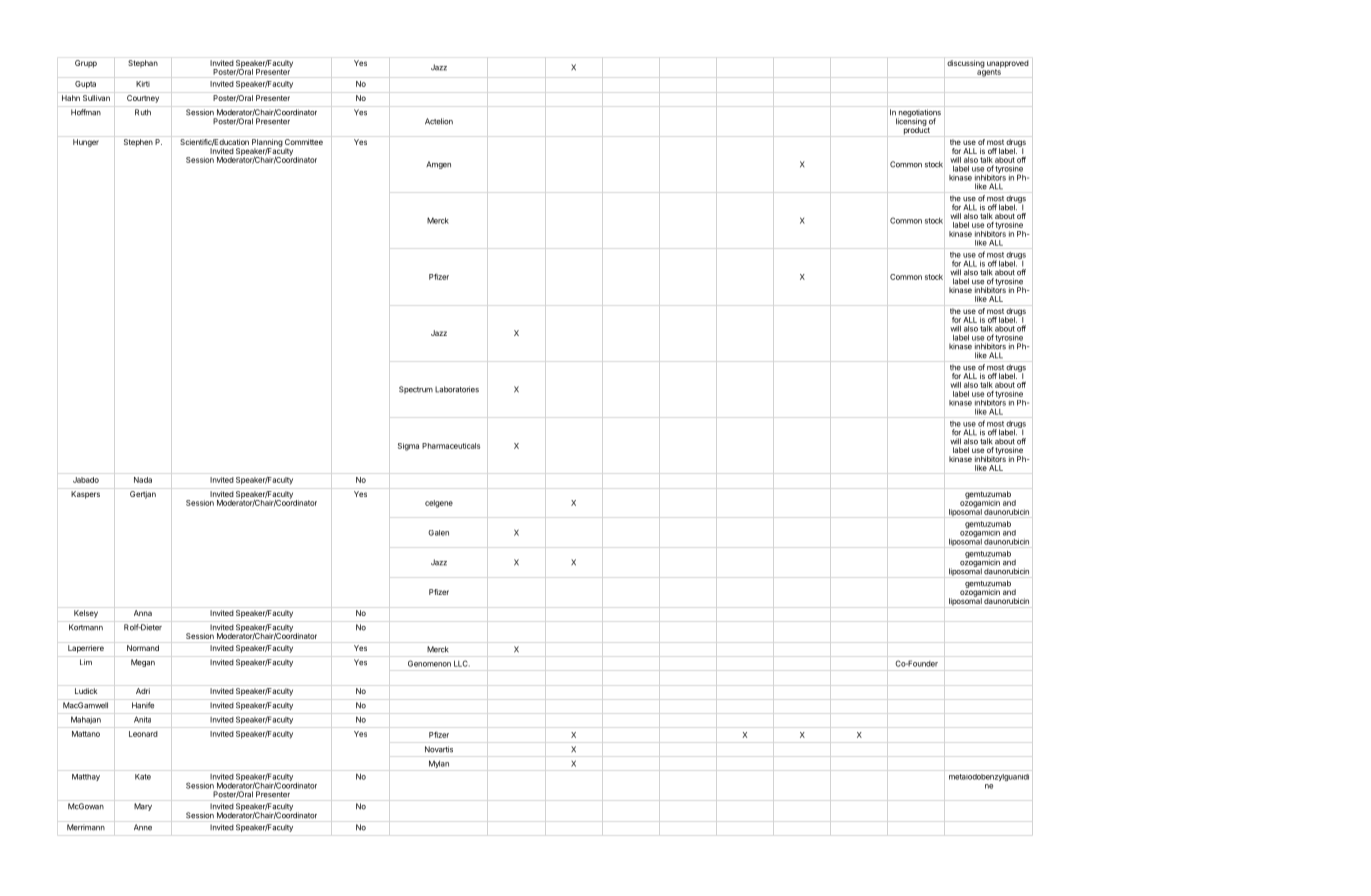 Image resolution: width=1371 pixels, height=896 pixels. Describe the element at coordinates (143, 99) in the document. I see `Courtney` at that location.
